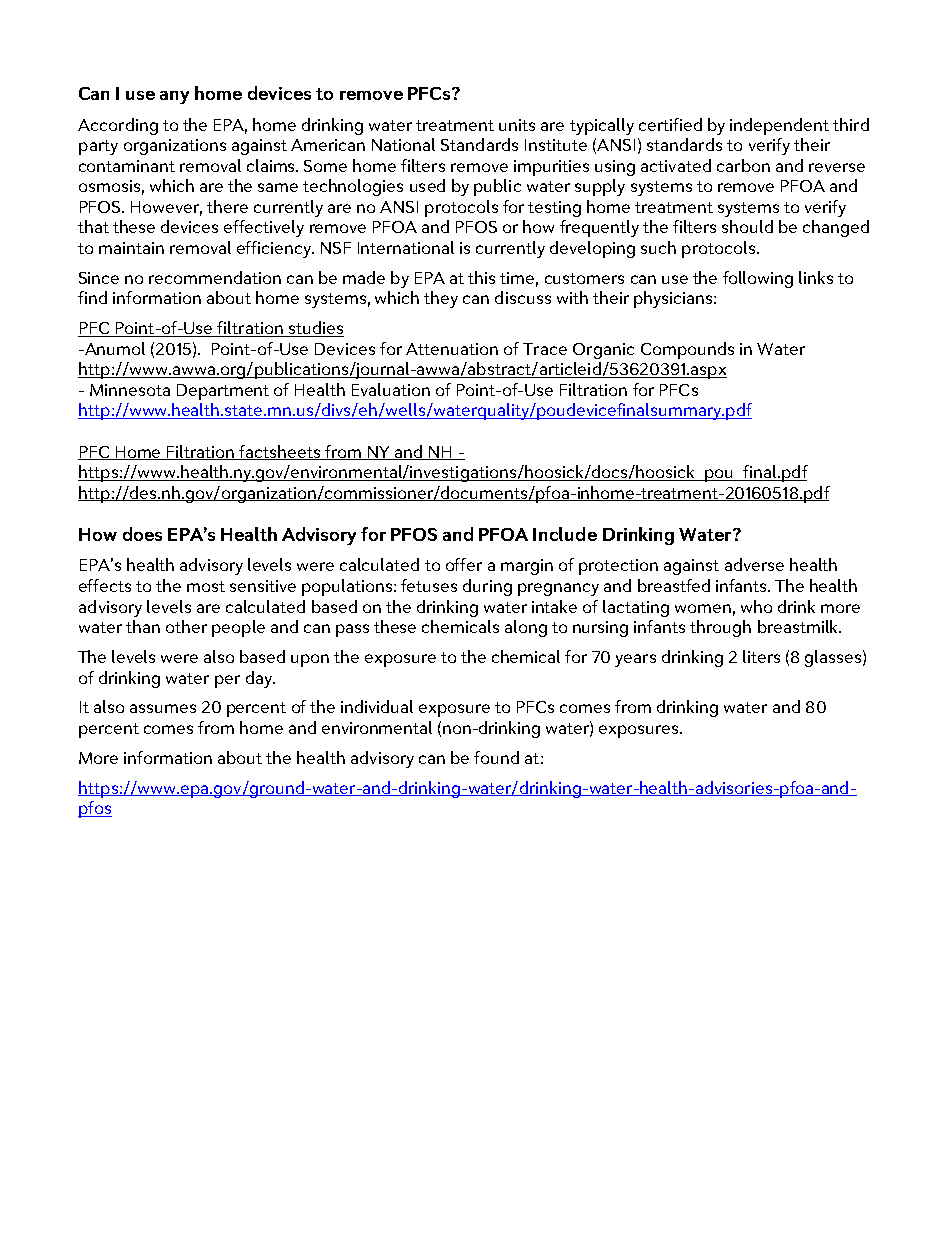 Image resolution: width=952 pixels, height=1233 pixels. What do you see at coordinates (779, 126) in the document?
I see `independent` at bounding box center [779, 126].
